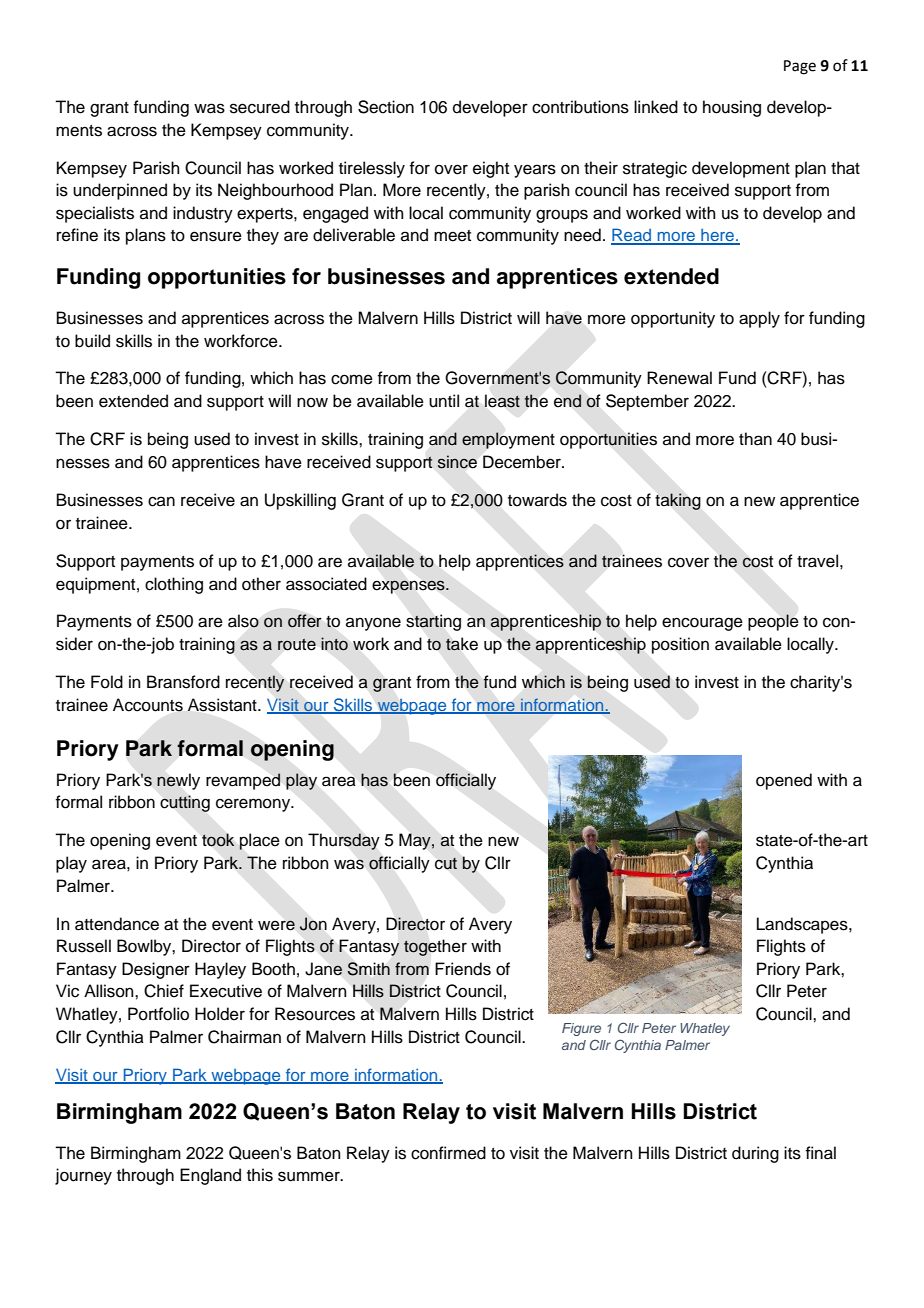 This screenshot has width=924, height=1308. Describe the element at coordinates (784, 781) in the screenshot. I see `opened` at that location.
